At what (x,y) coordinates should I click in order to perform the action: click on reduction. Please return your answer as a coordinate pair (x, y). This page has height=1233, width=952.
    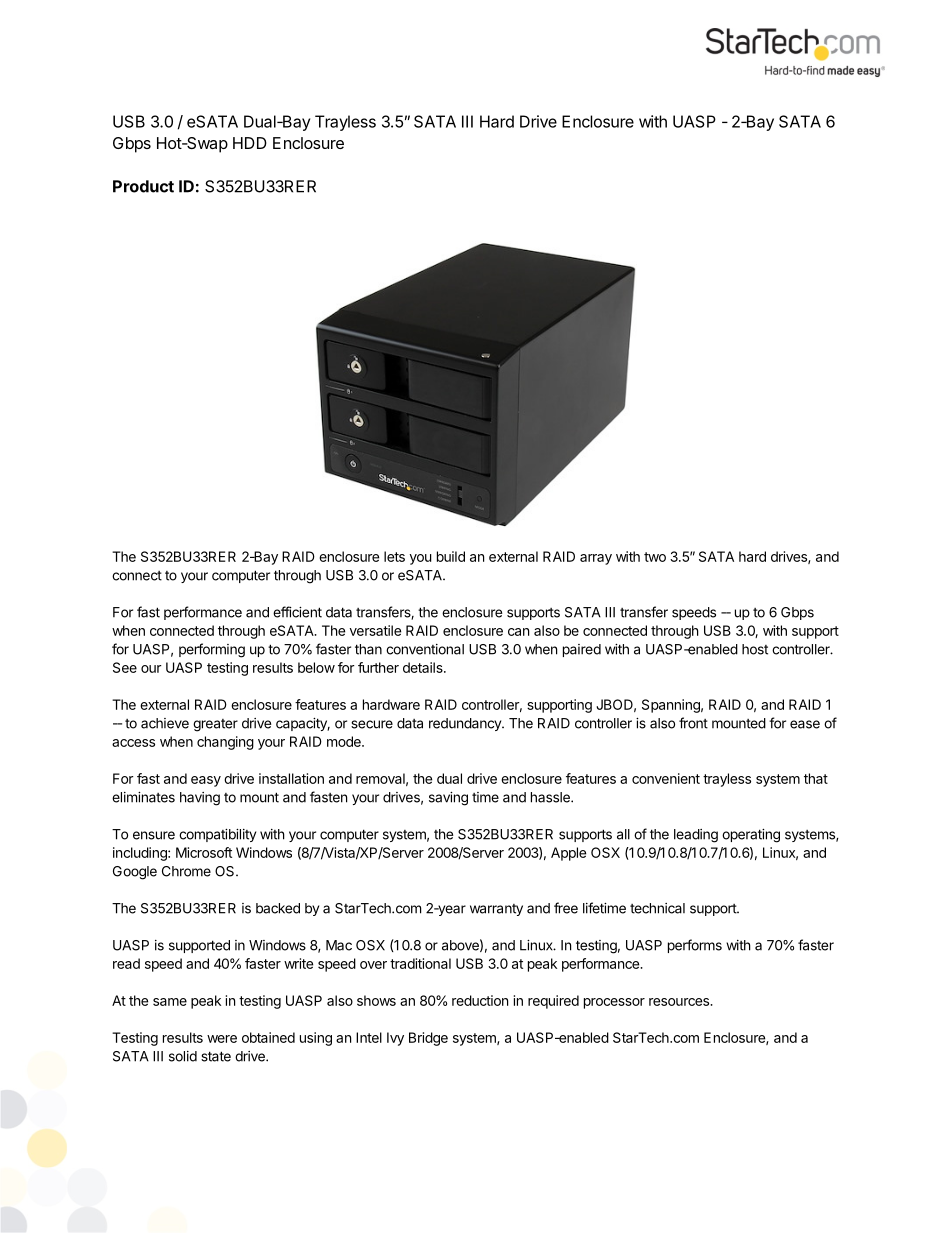
    Looking at the image, I should click on (480, 1000).
